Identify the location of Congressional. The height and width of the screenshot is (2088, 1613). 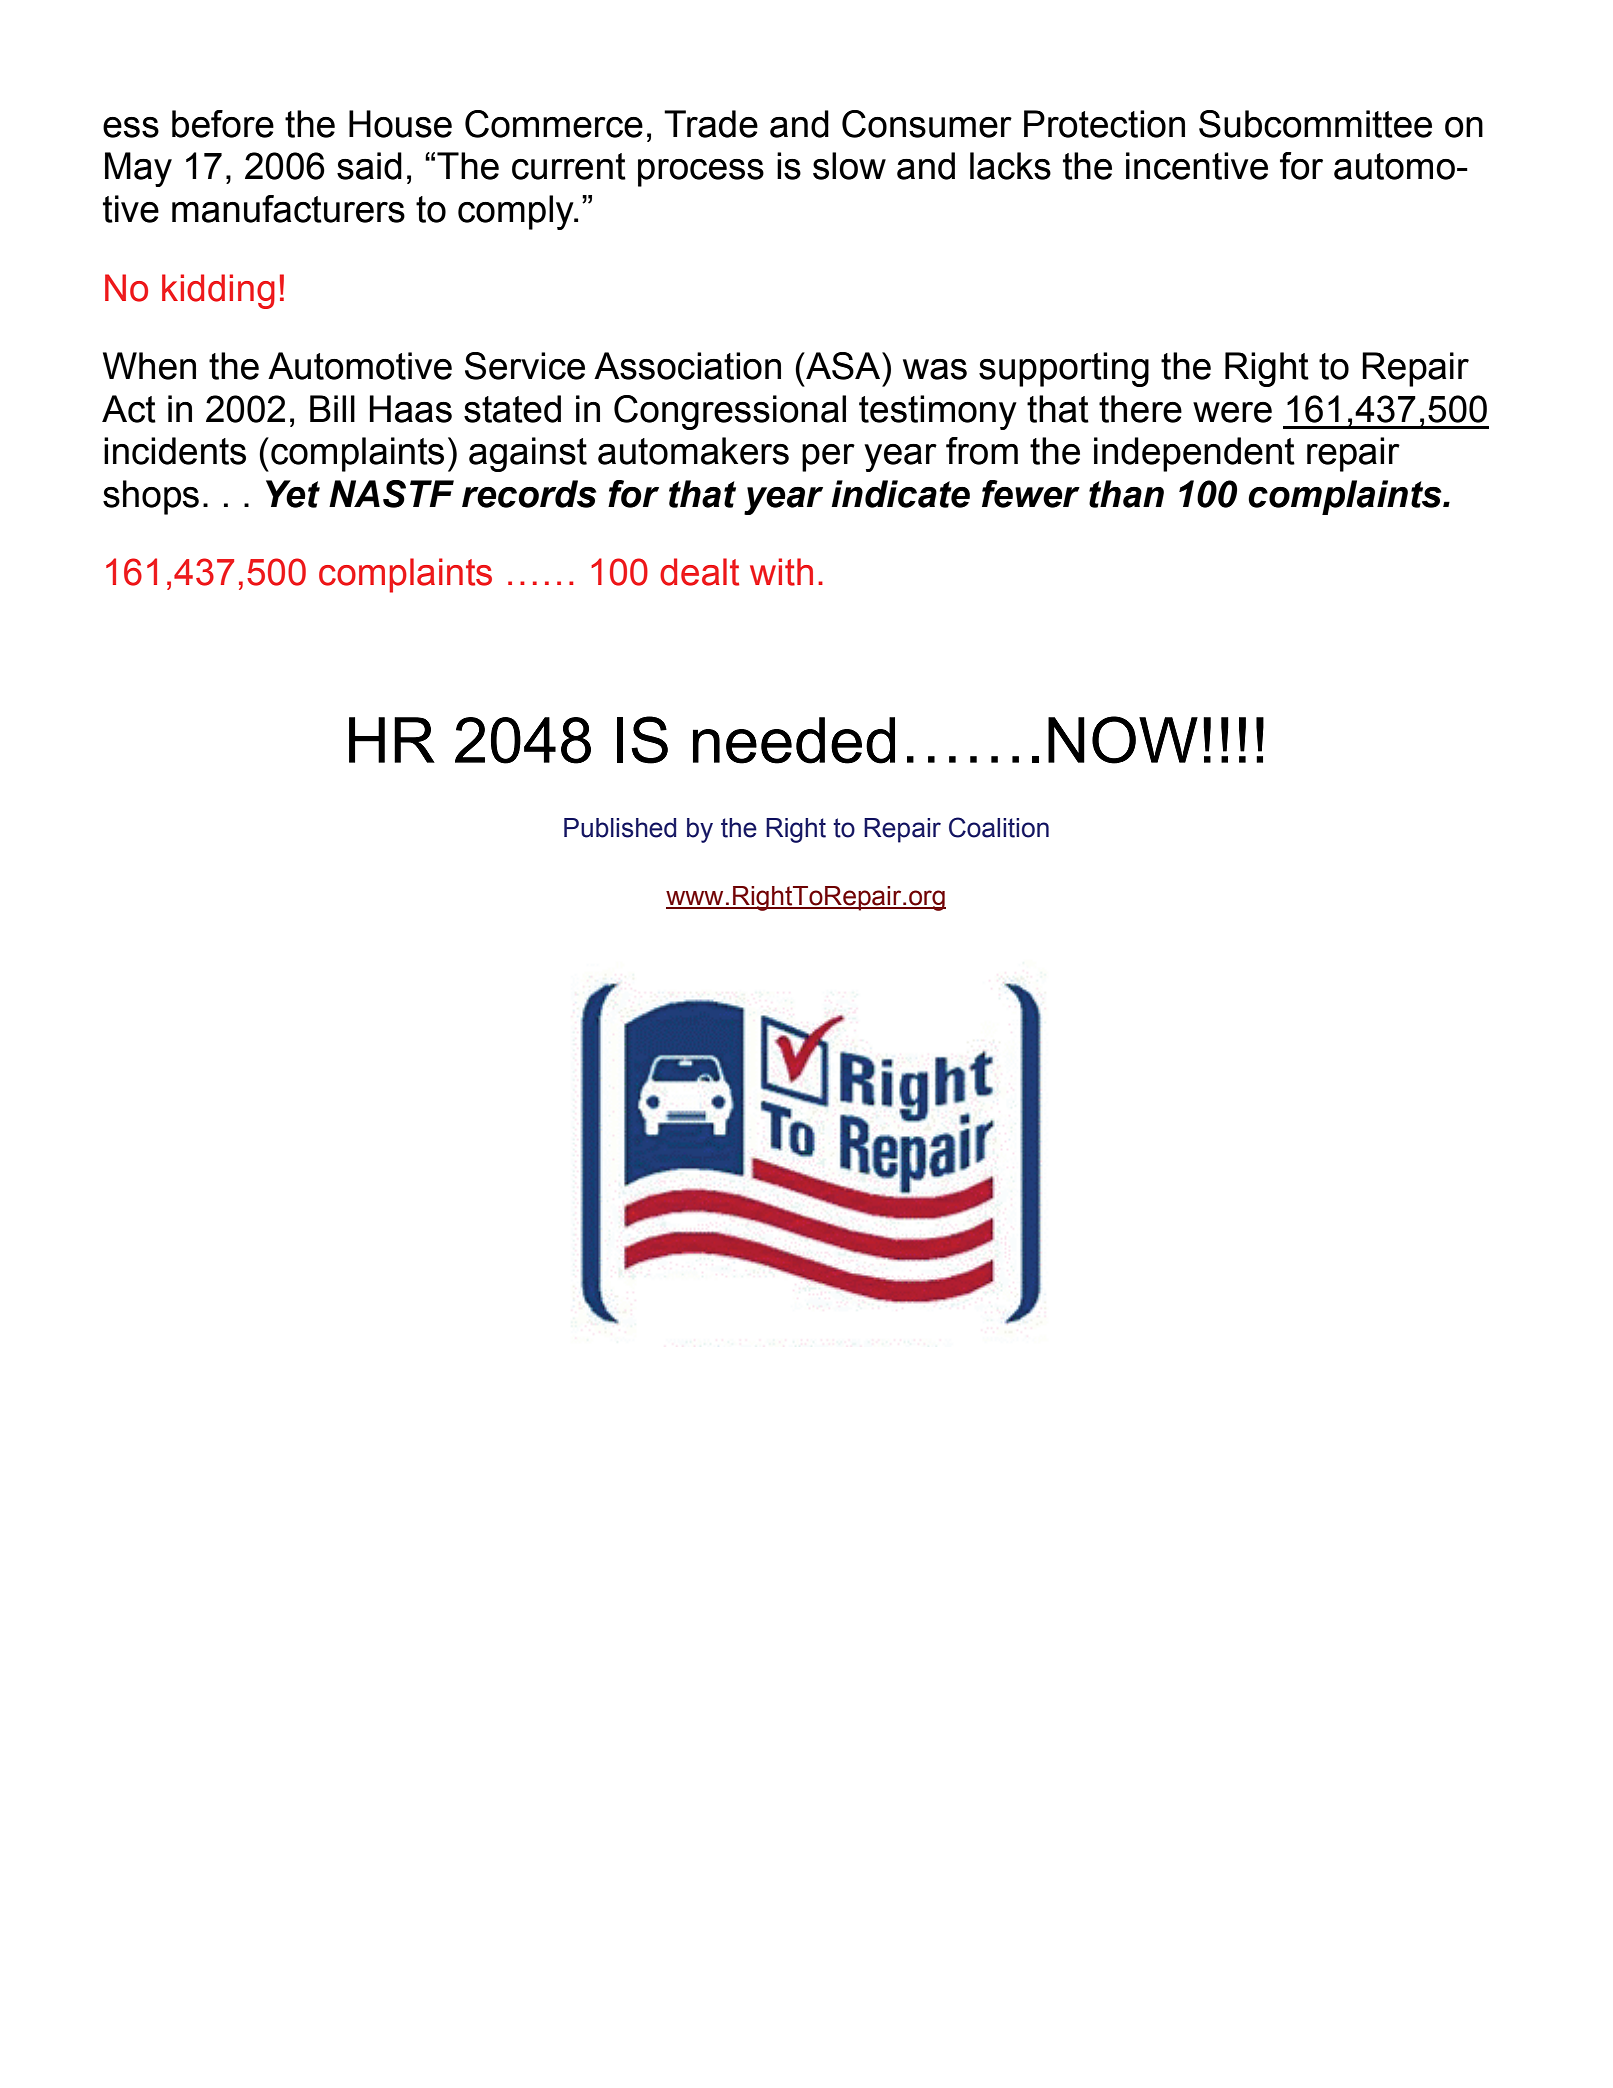
(730, 412).
